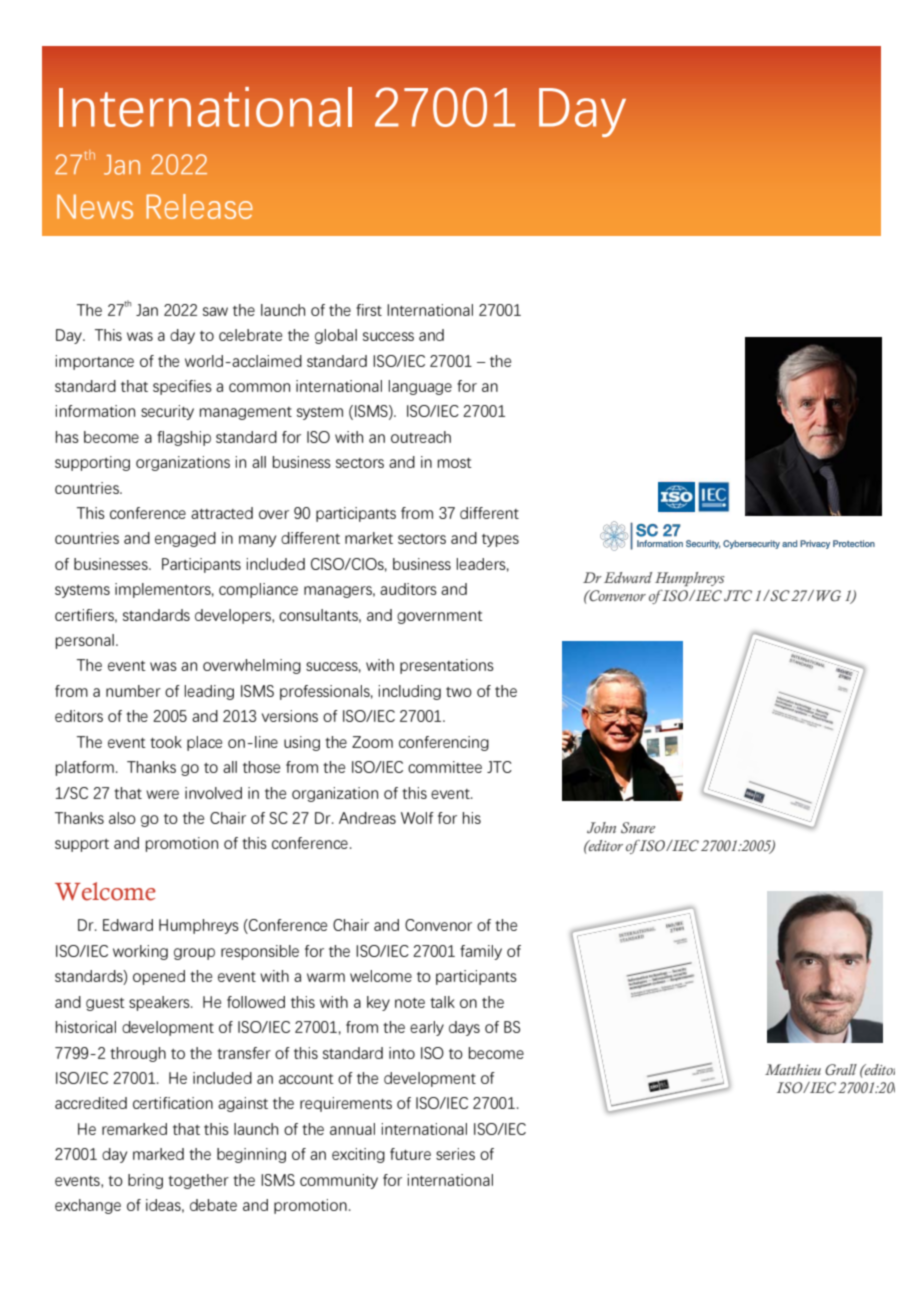 The image size is (924, 1308). Describe the element at coordinates (601, 827) in the page. I see `John` at that location.
